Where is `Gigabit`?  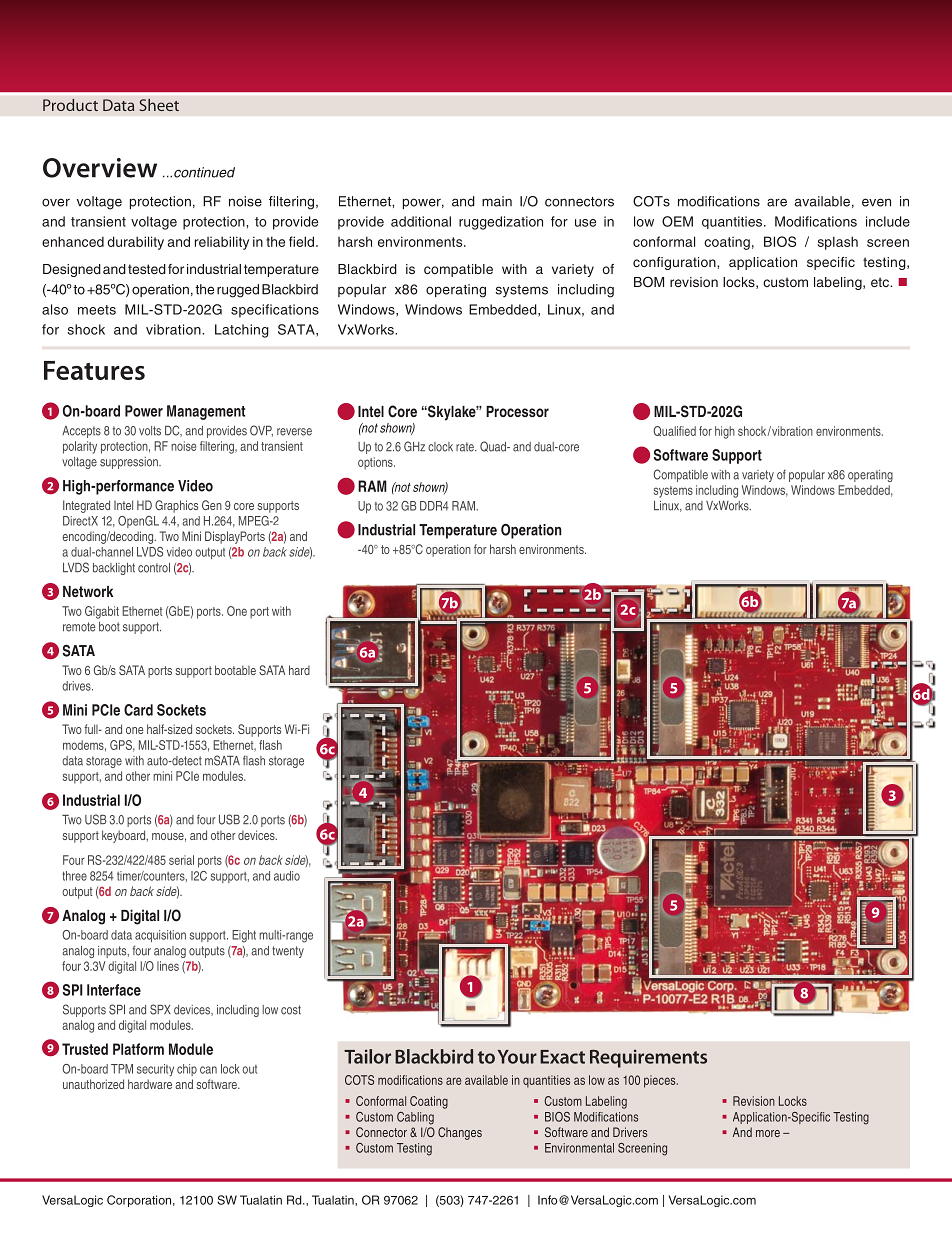 Gigabit is located at coordinates (102, 612).
